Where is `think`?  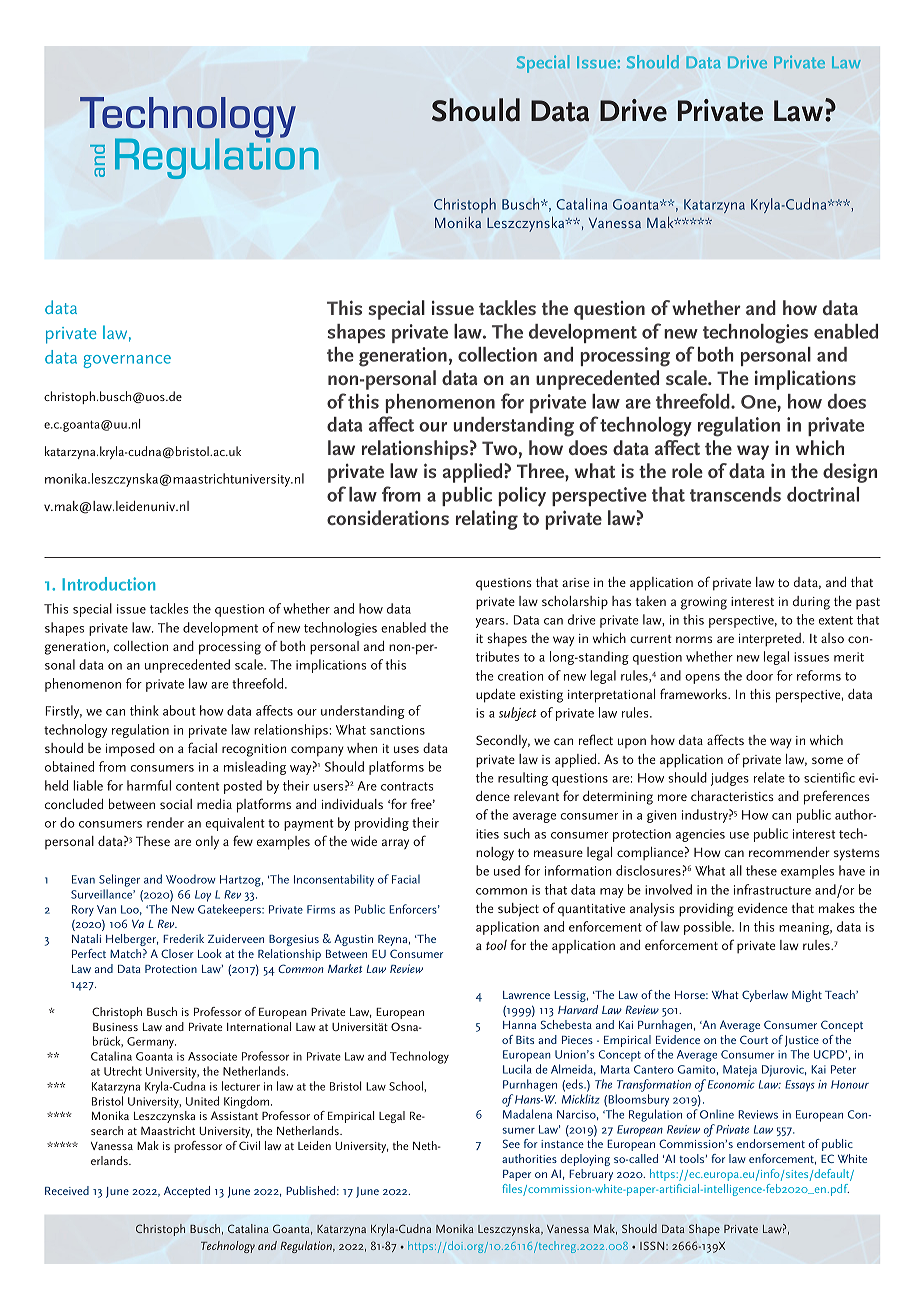 think is located at coordinates (144, 710).
